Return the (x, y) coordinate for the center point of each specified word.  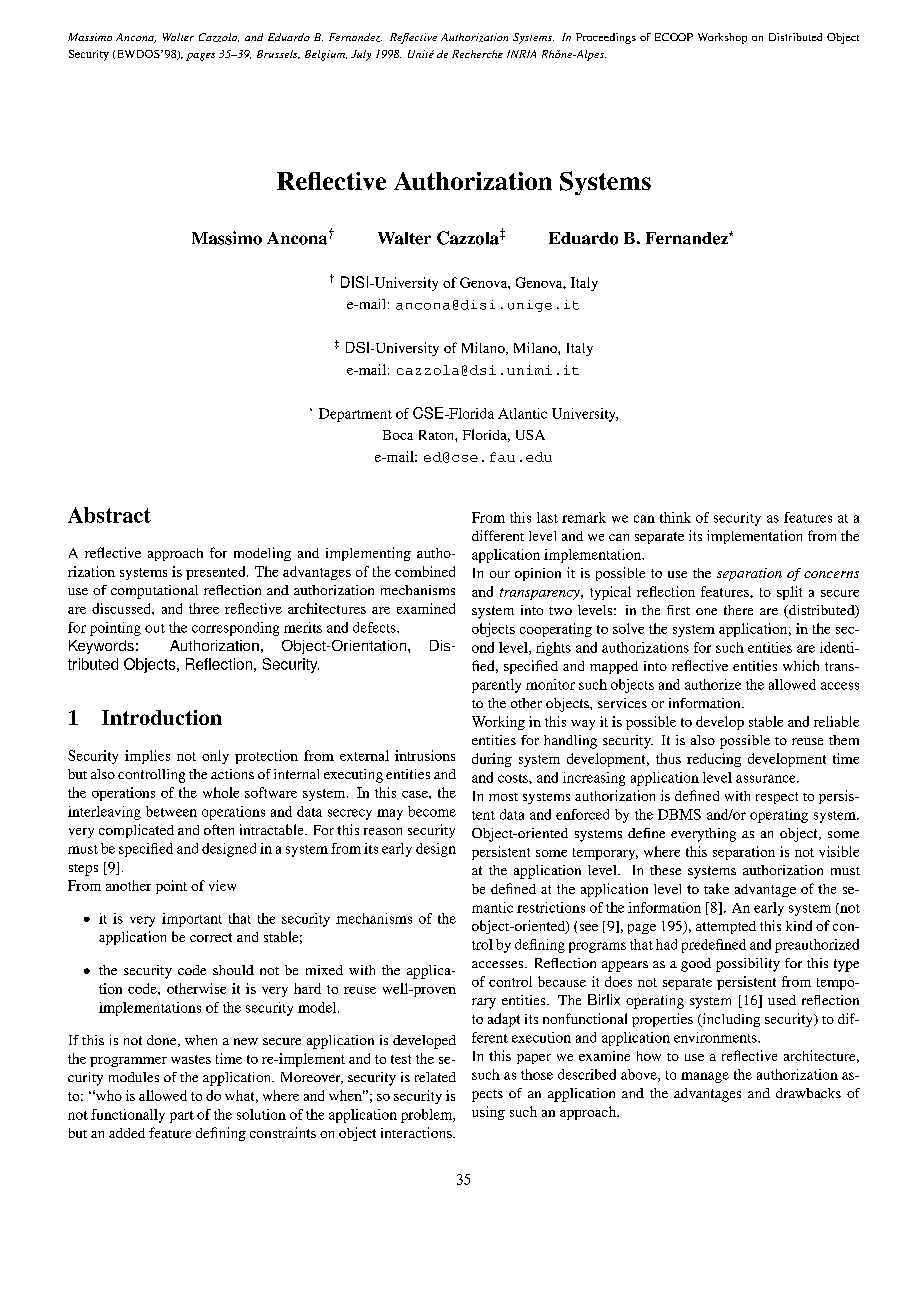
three (204, 608)
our (500, 574)
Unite (421, 54)
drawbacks (808, 1093)
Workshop (722, 38)
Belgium (326, 55)
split (789, 593)
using (488, 1113)
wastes (191, 1059)
